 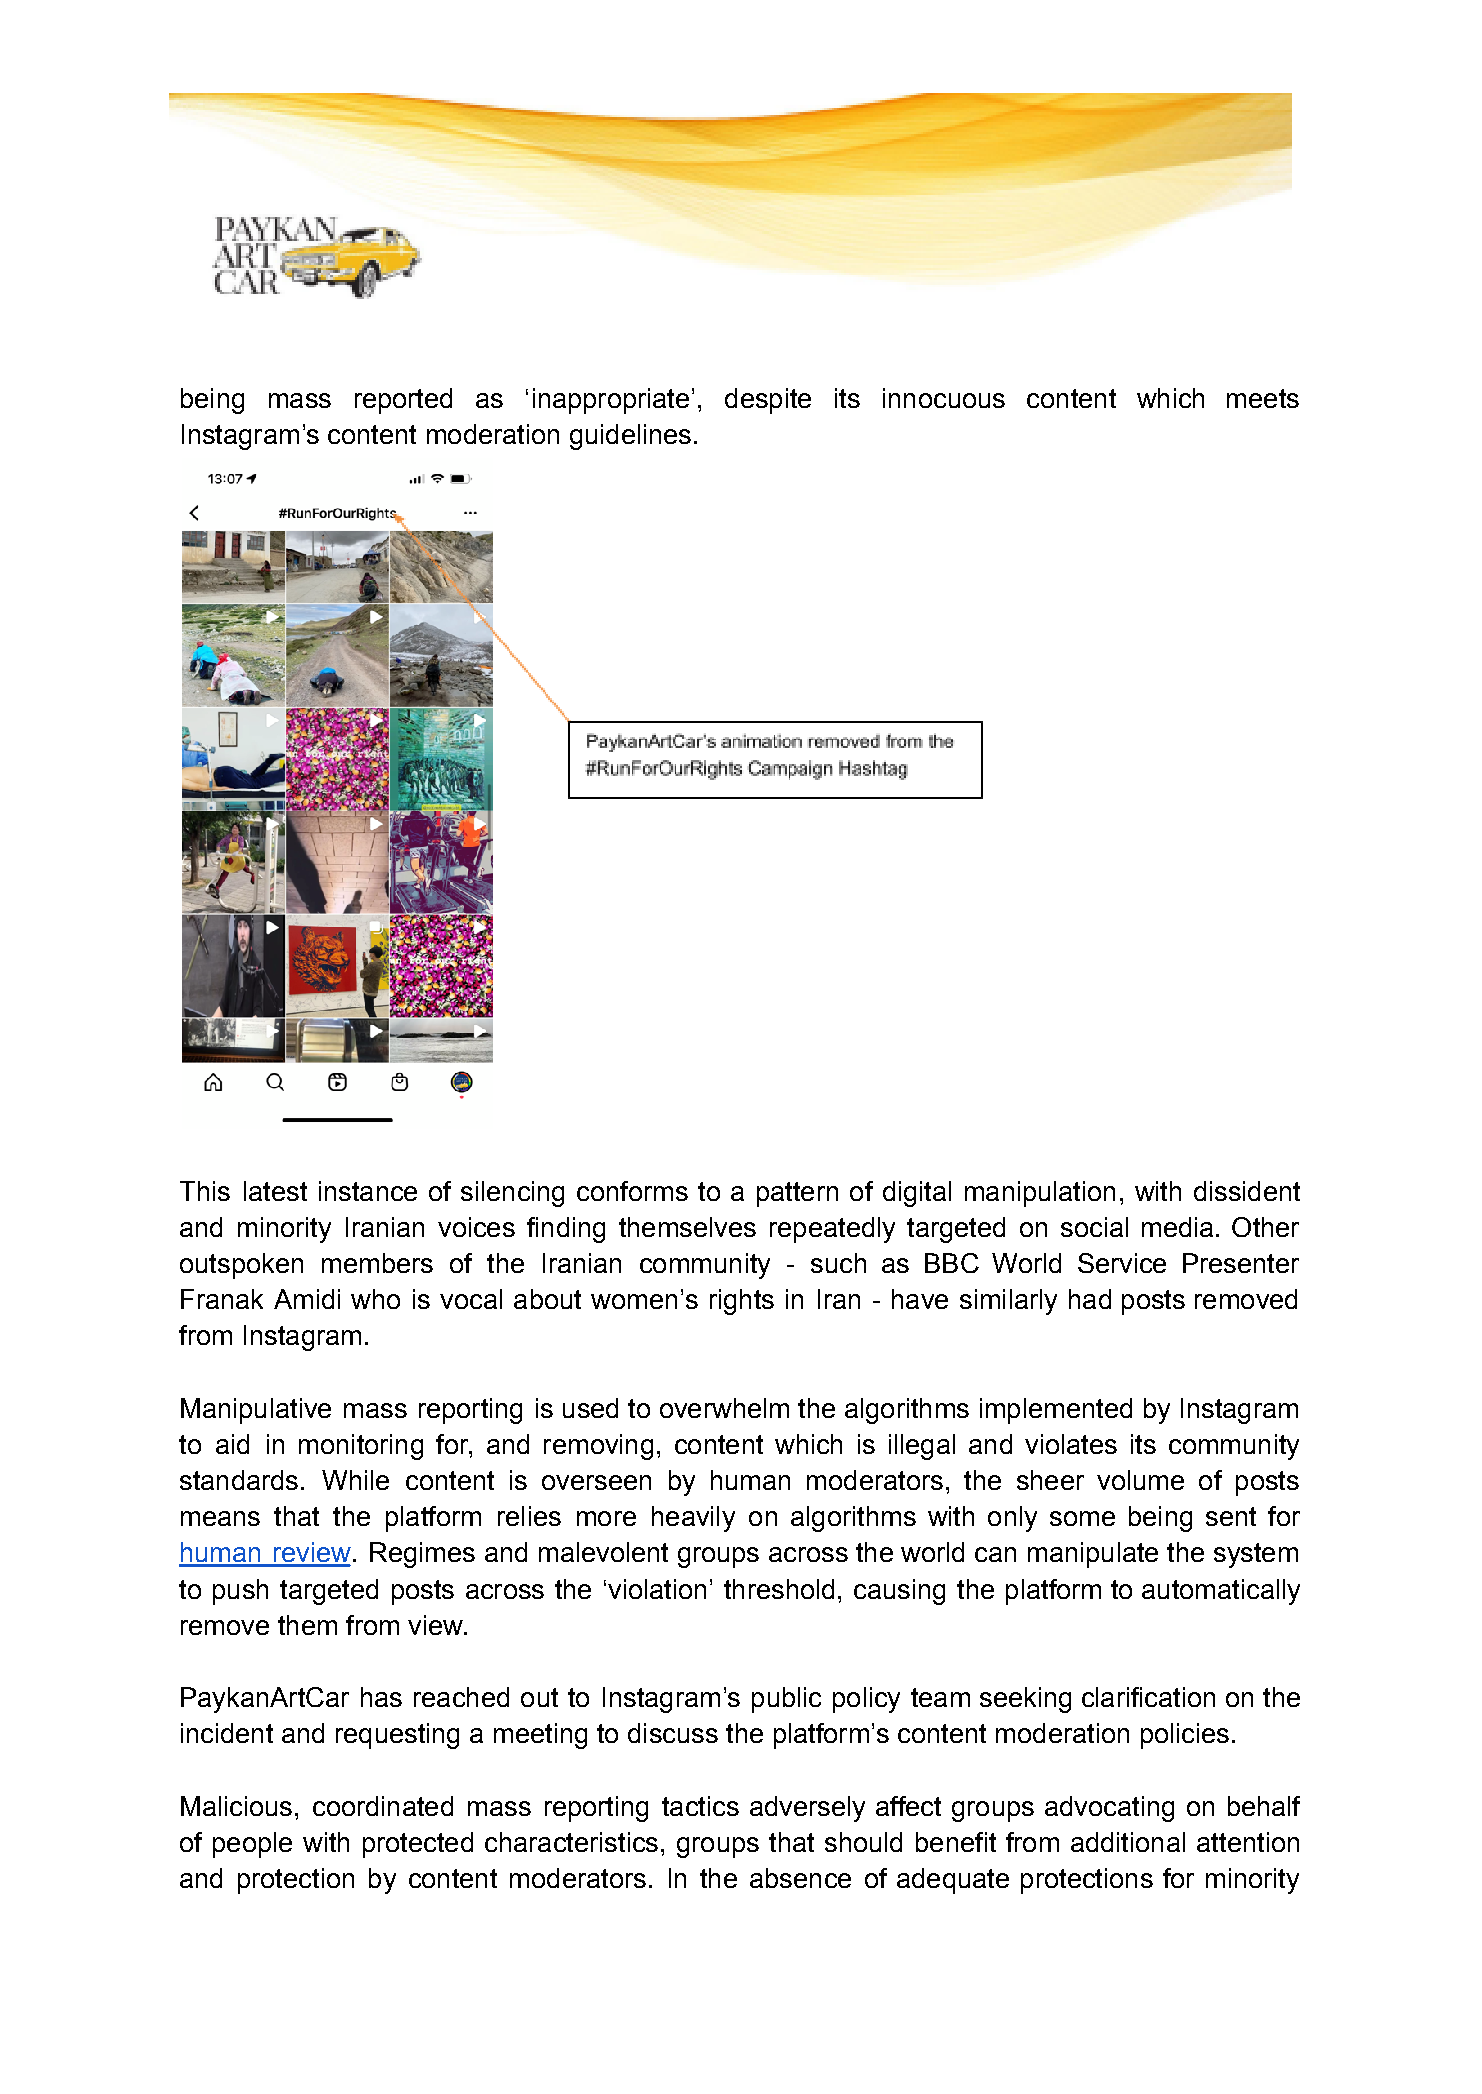 What do you see at coordinates (693, 1519) in the screenshot?
I see `heavily` at bounding box center [693, 1519].
